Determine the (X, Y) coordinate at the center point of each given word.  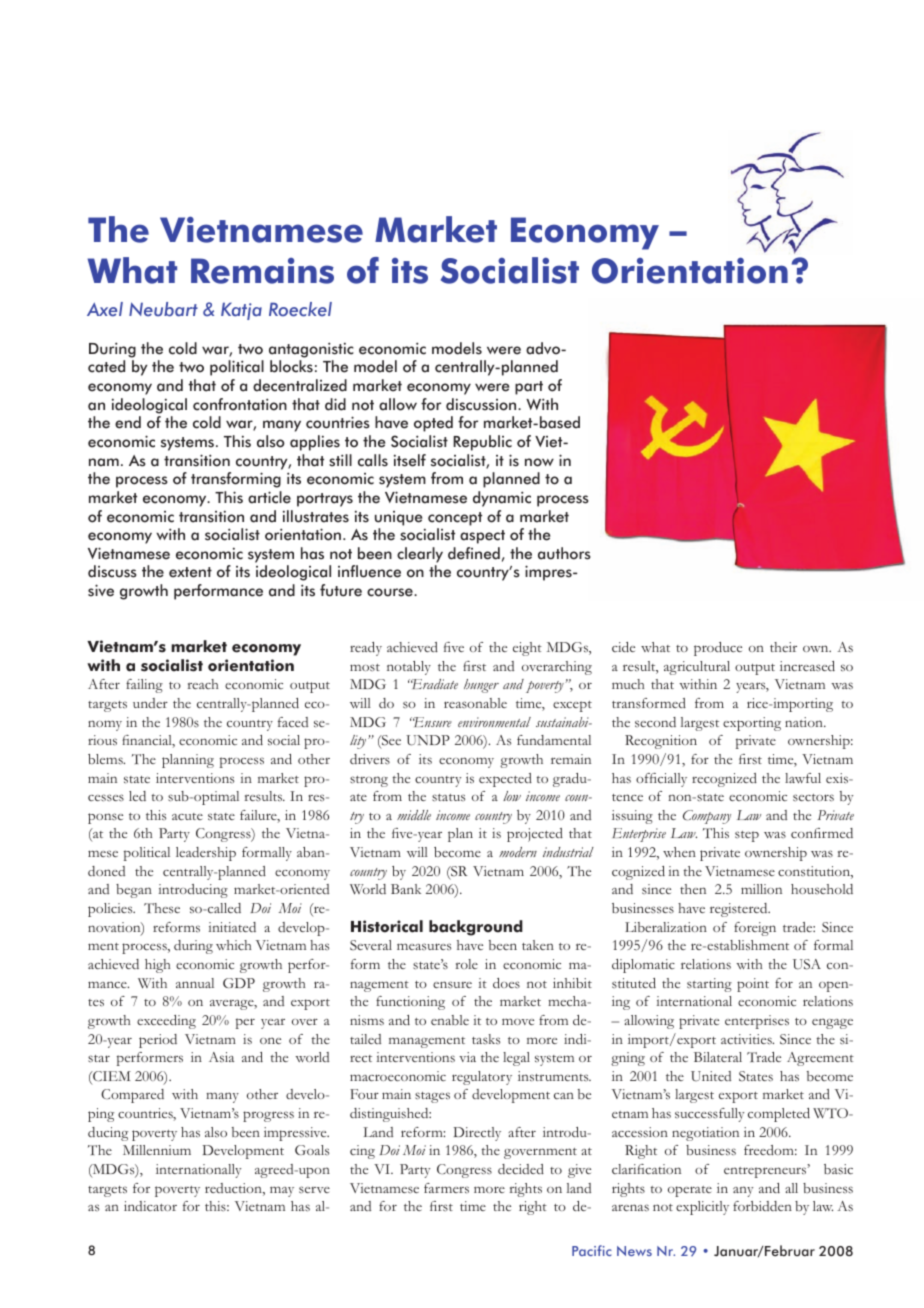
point (753, 985)
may (282, 1191)
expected (505, 780)
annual (195, 983)
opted (433, 424)
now (539, 462)
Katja (241, 311)
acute (187, 816)
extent (190, 572)
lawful (803, 778)
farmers (446, 1188)
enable (450, 1020)
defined (474, 553)
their (783, 647)
